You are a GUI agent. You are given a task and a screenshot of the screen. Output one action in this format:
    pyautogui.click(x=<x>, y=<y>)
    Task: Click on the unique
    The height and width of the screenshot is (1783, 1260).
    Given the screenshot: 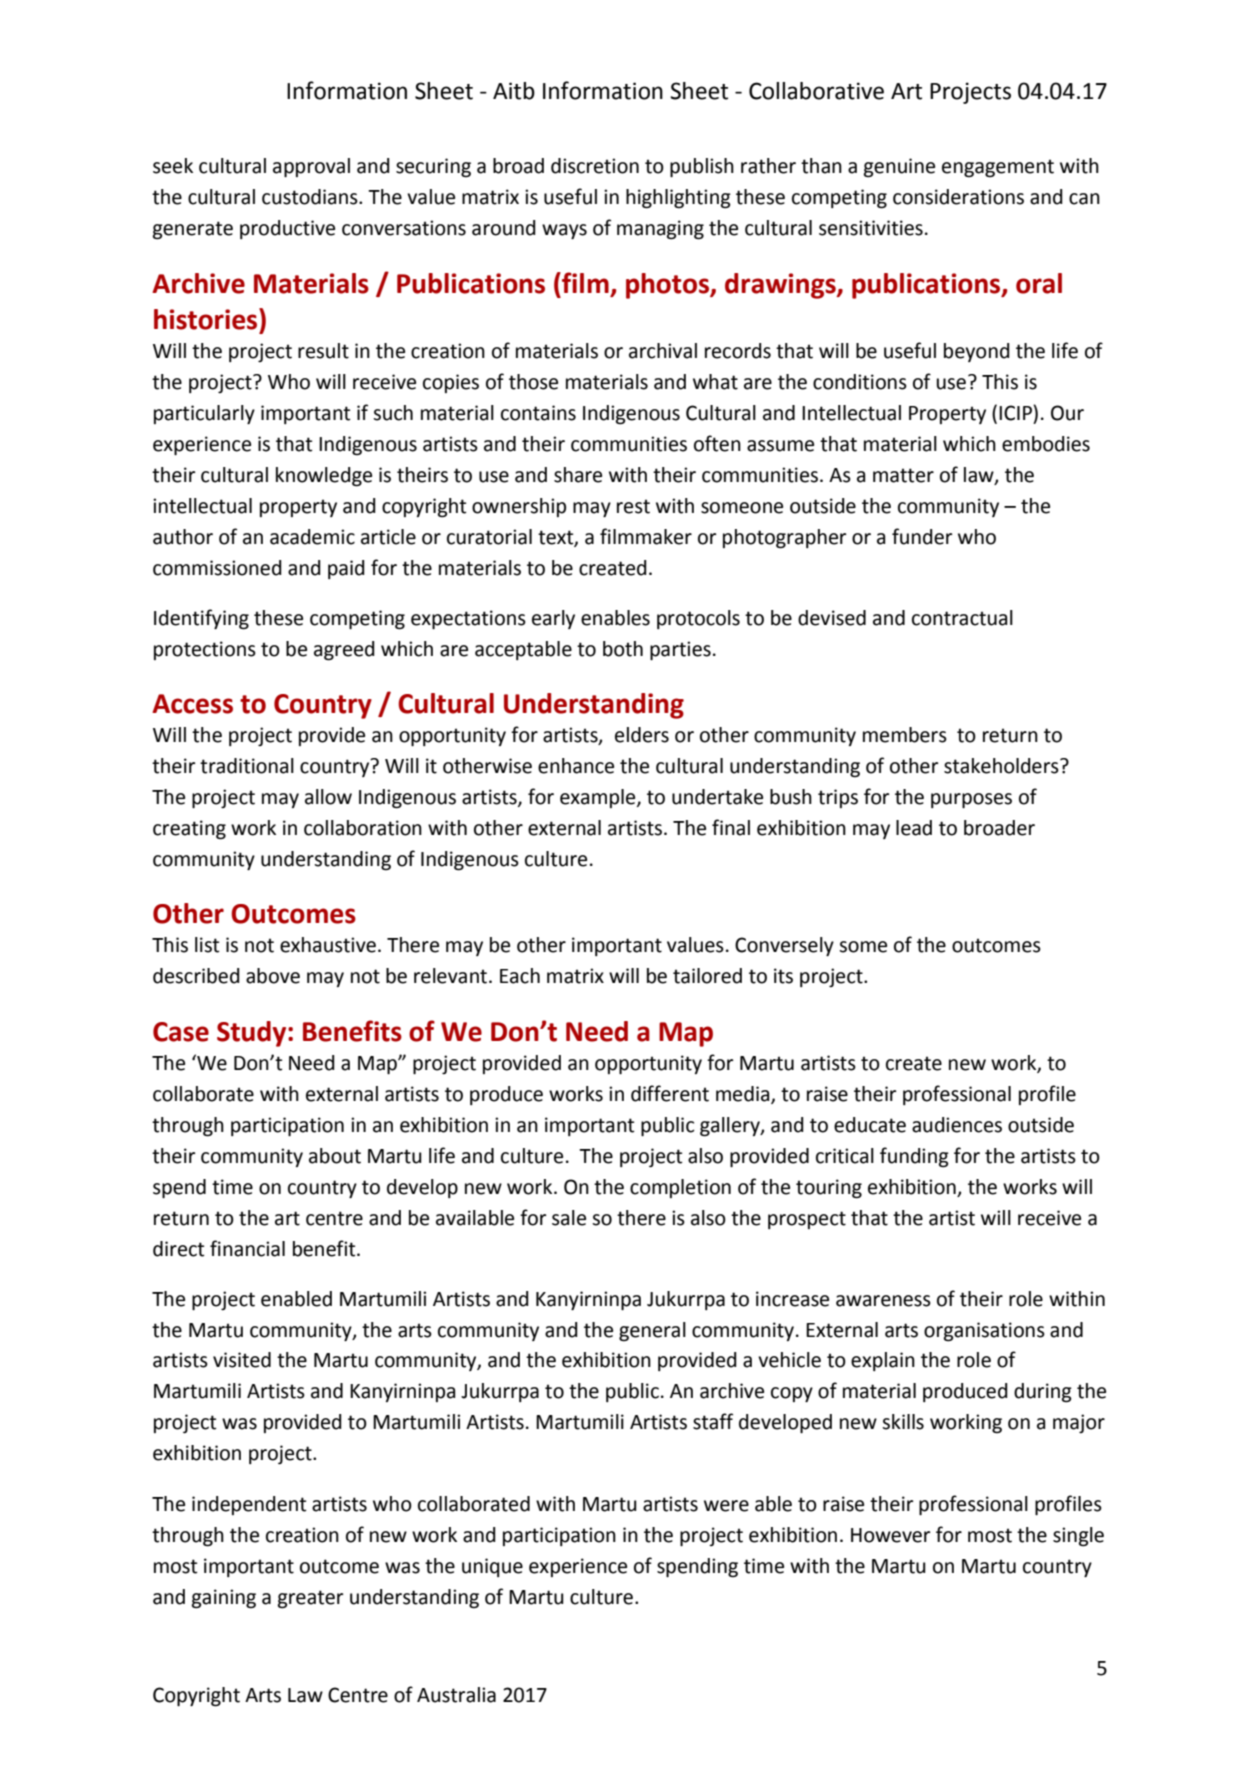 What is the action you would take?
    pyautogui.click(x=492, y=1567)
